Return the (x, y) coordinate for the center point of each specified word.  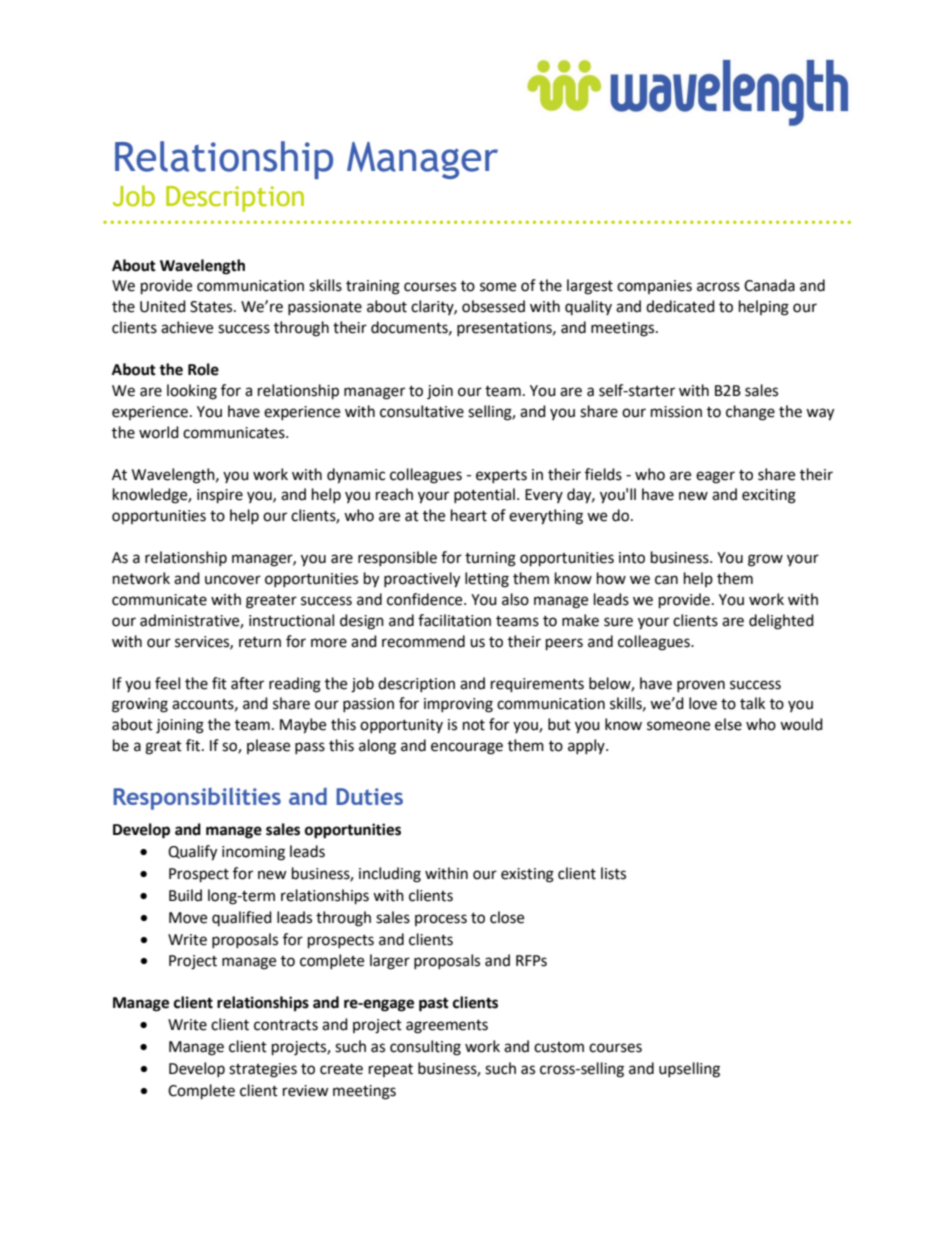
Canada (769, 285)
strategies (263, 1070)
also (515, 599)
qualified (242, 918)
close (507, 917)
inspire (220, 496)
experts (501, 476)
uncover (233, 580)
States (212, 307)
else (728, 724)
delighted (781, 622)
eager (715, 477)
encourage (467, 748)
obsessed (493, 306)
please (268, 746)
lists (613, 873)
